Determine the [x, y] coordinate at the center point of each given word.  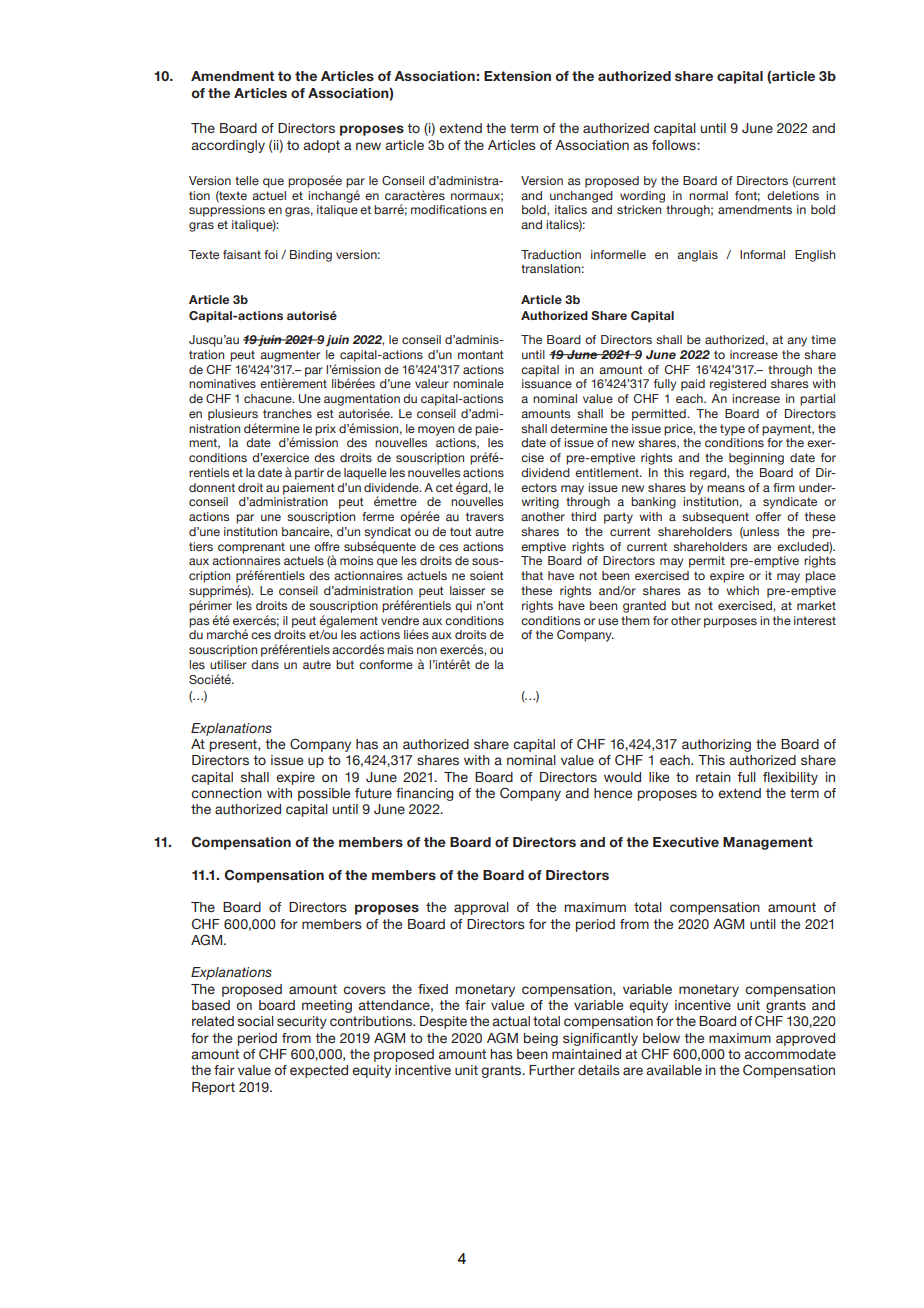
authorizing [716, 745]
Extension [517, 76]
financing [425, 794]
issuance [547, 383]
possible [324, 794]
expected [319, 1071]
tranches [287, 413]
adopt [321, 146]
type [732, 430]
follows [675, 145]
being [541, 1039]
